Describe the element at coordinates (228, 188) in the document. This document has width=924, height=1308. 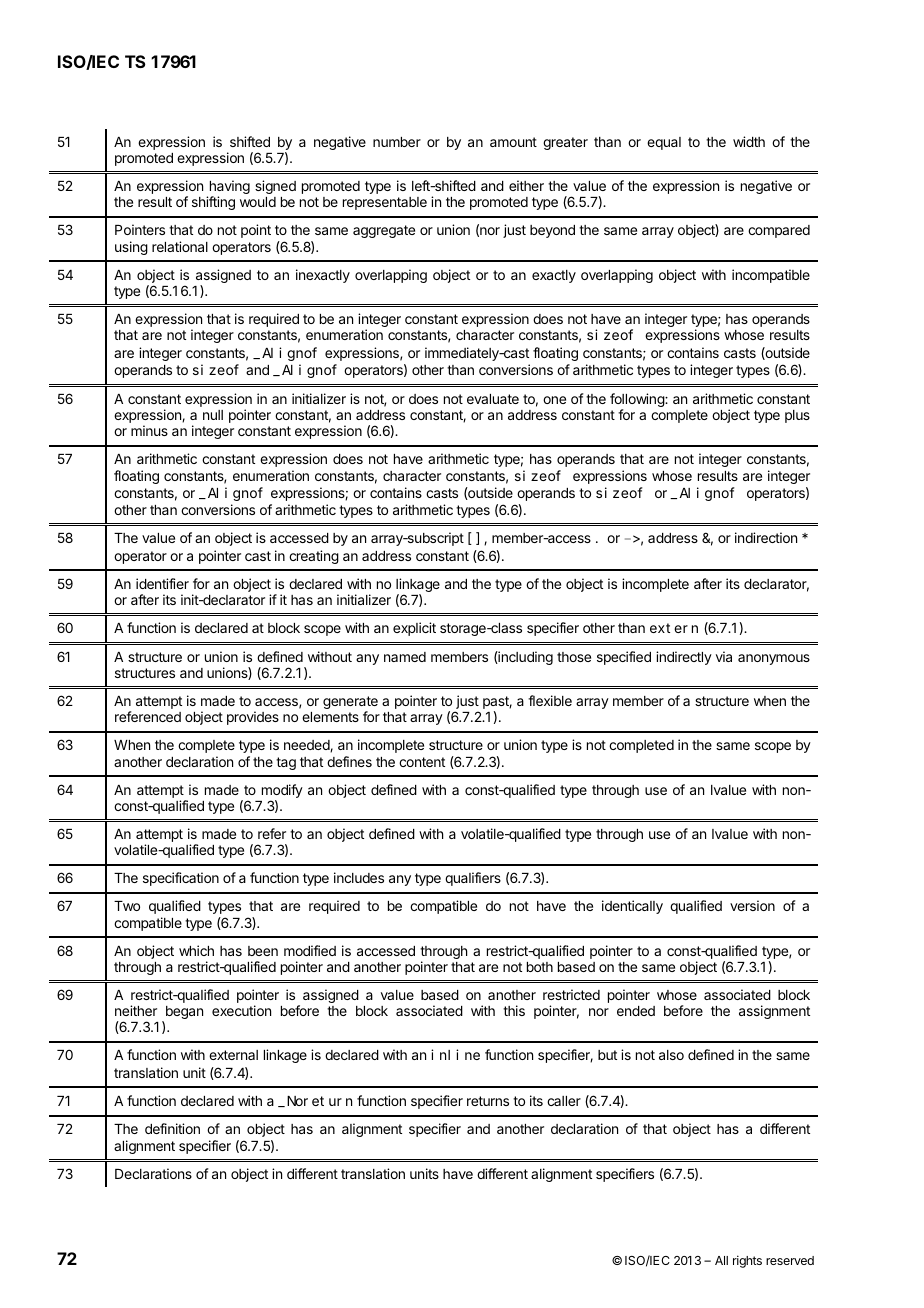
I see `having` at that location.
